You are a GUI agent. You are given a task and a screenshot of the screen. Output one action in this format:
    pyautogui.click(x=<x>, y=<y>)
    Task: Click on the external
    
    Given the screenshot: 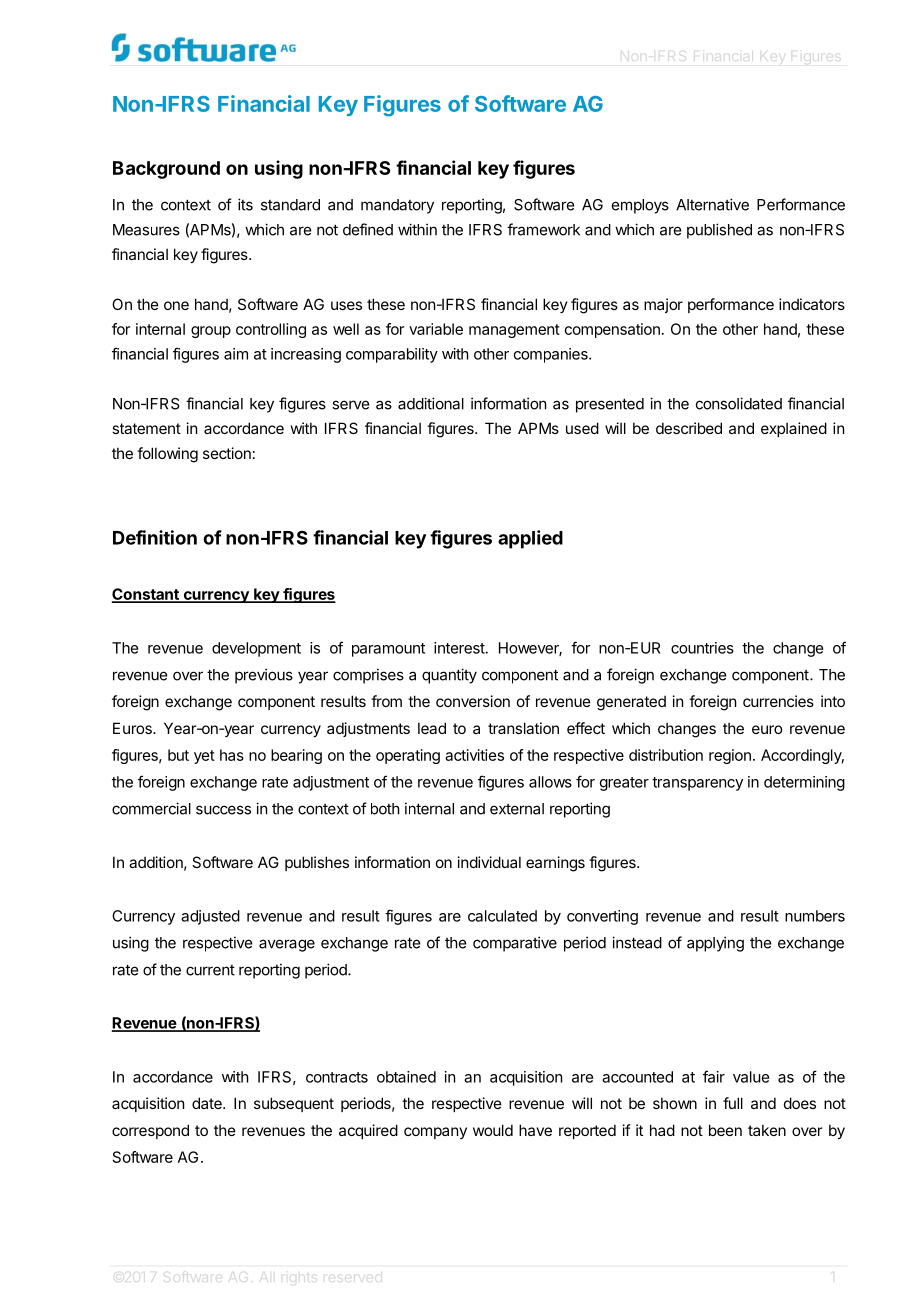 What is the action you would take?
    pyautogui.click(x=517, y=809)
